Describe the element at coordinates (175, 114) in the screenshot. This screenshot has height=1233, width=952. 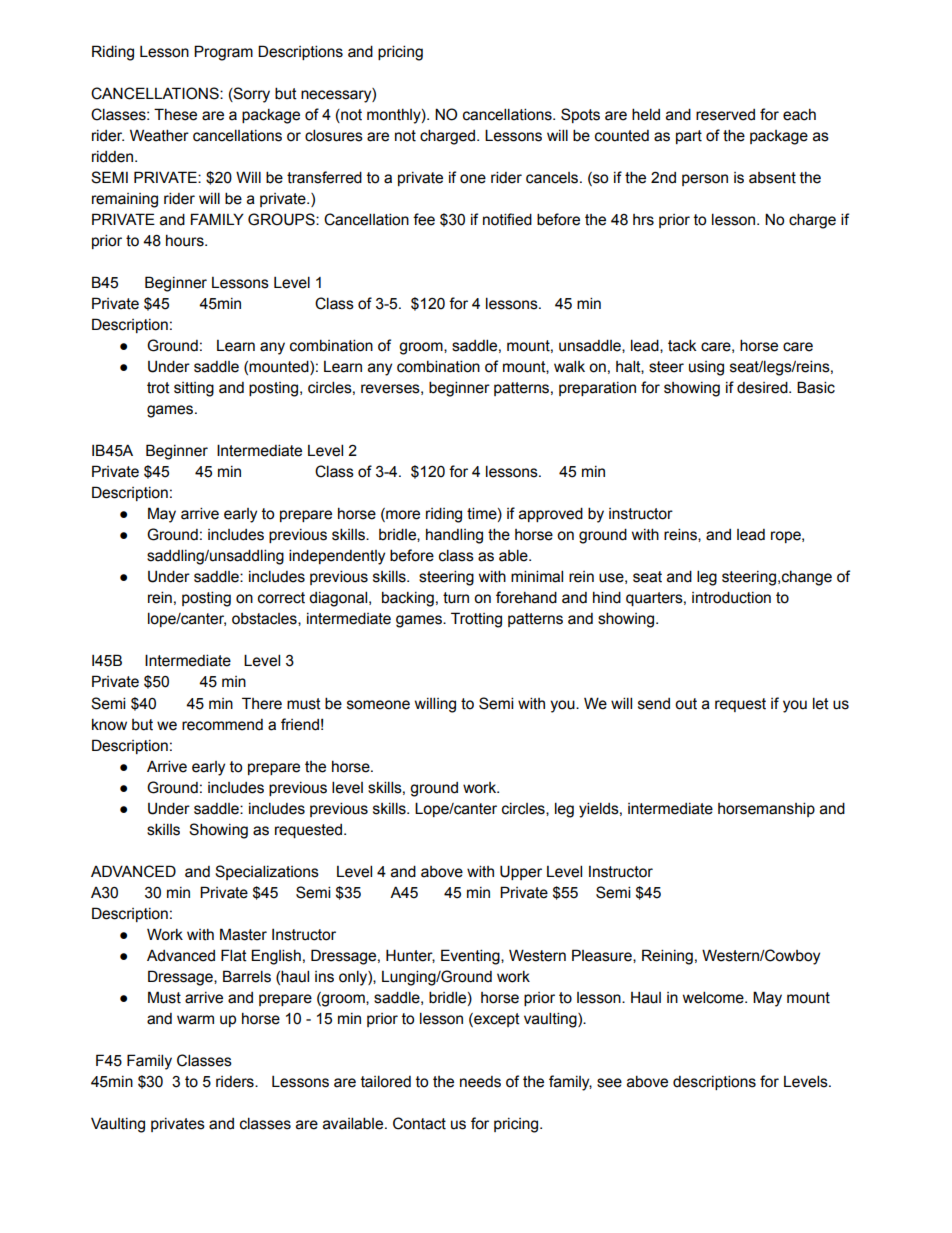
I see `These` at that location.
